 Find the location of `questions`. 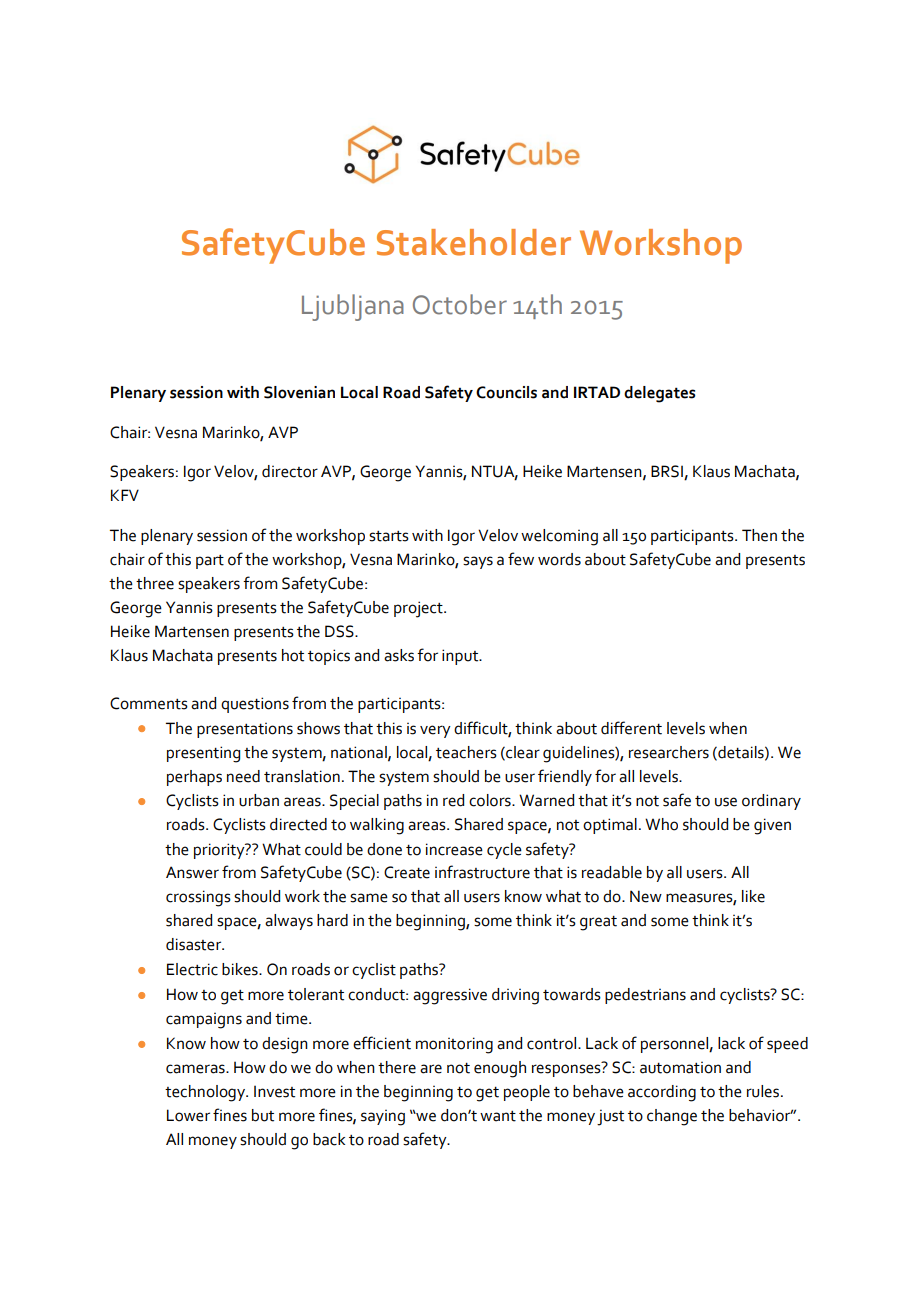

questions is located at coordinates (255, 705).
